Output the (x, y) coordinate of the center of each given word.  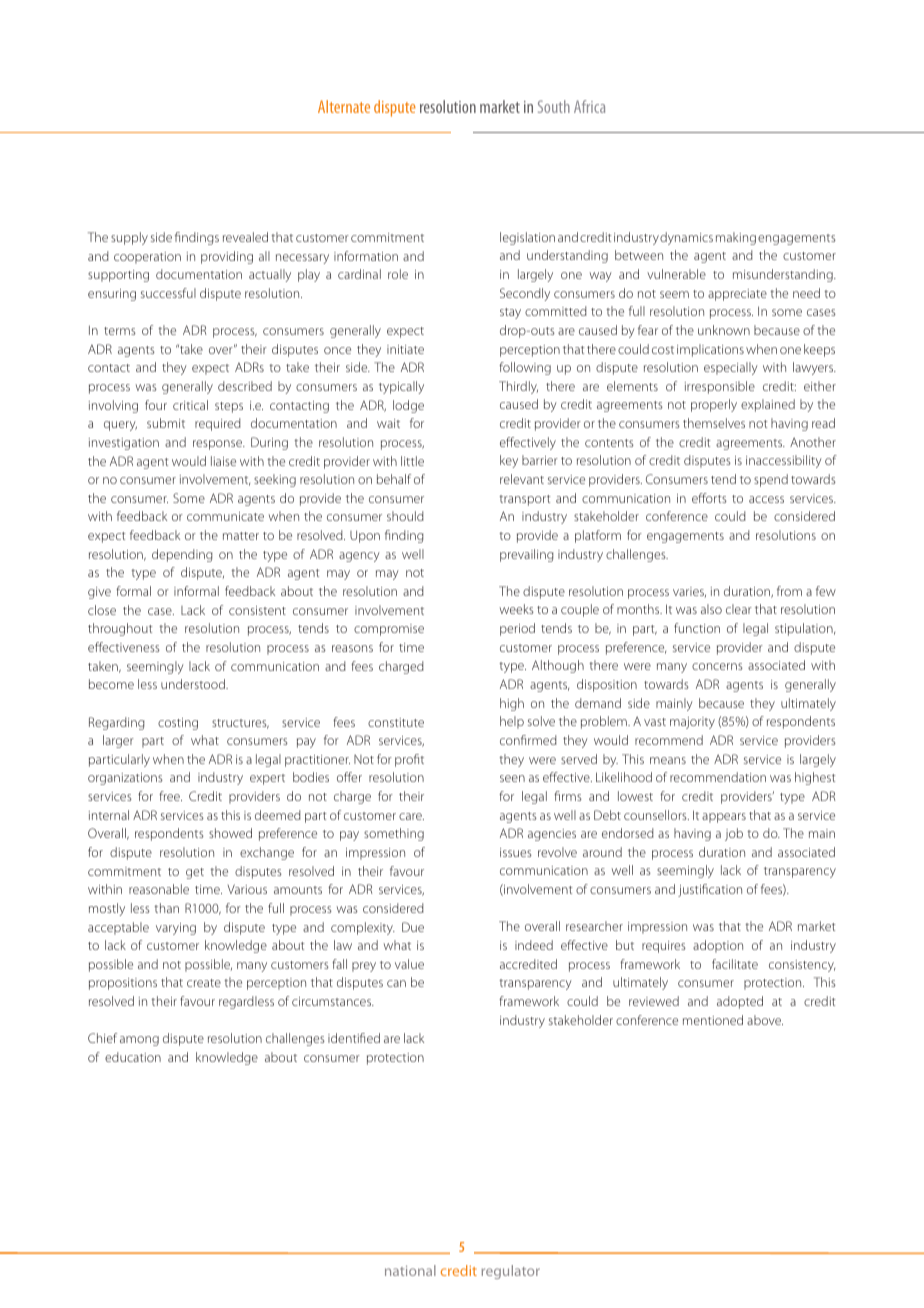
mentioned (713, 1020)
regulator (511, 1272)
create (204, 983)
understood (194, 684)
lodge (408, 406)
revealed (245, 237)
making (736, 238)
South (554, 106)
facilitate (735, 964)
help (512, 722)
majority (692, 723)
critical (190, 405)
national (410, 1270)
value (409, 964)
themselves (714, 423)
